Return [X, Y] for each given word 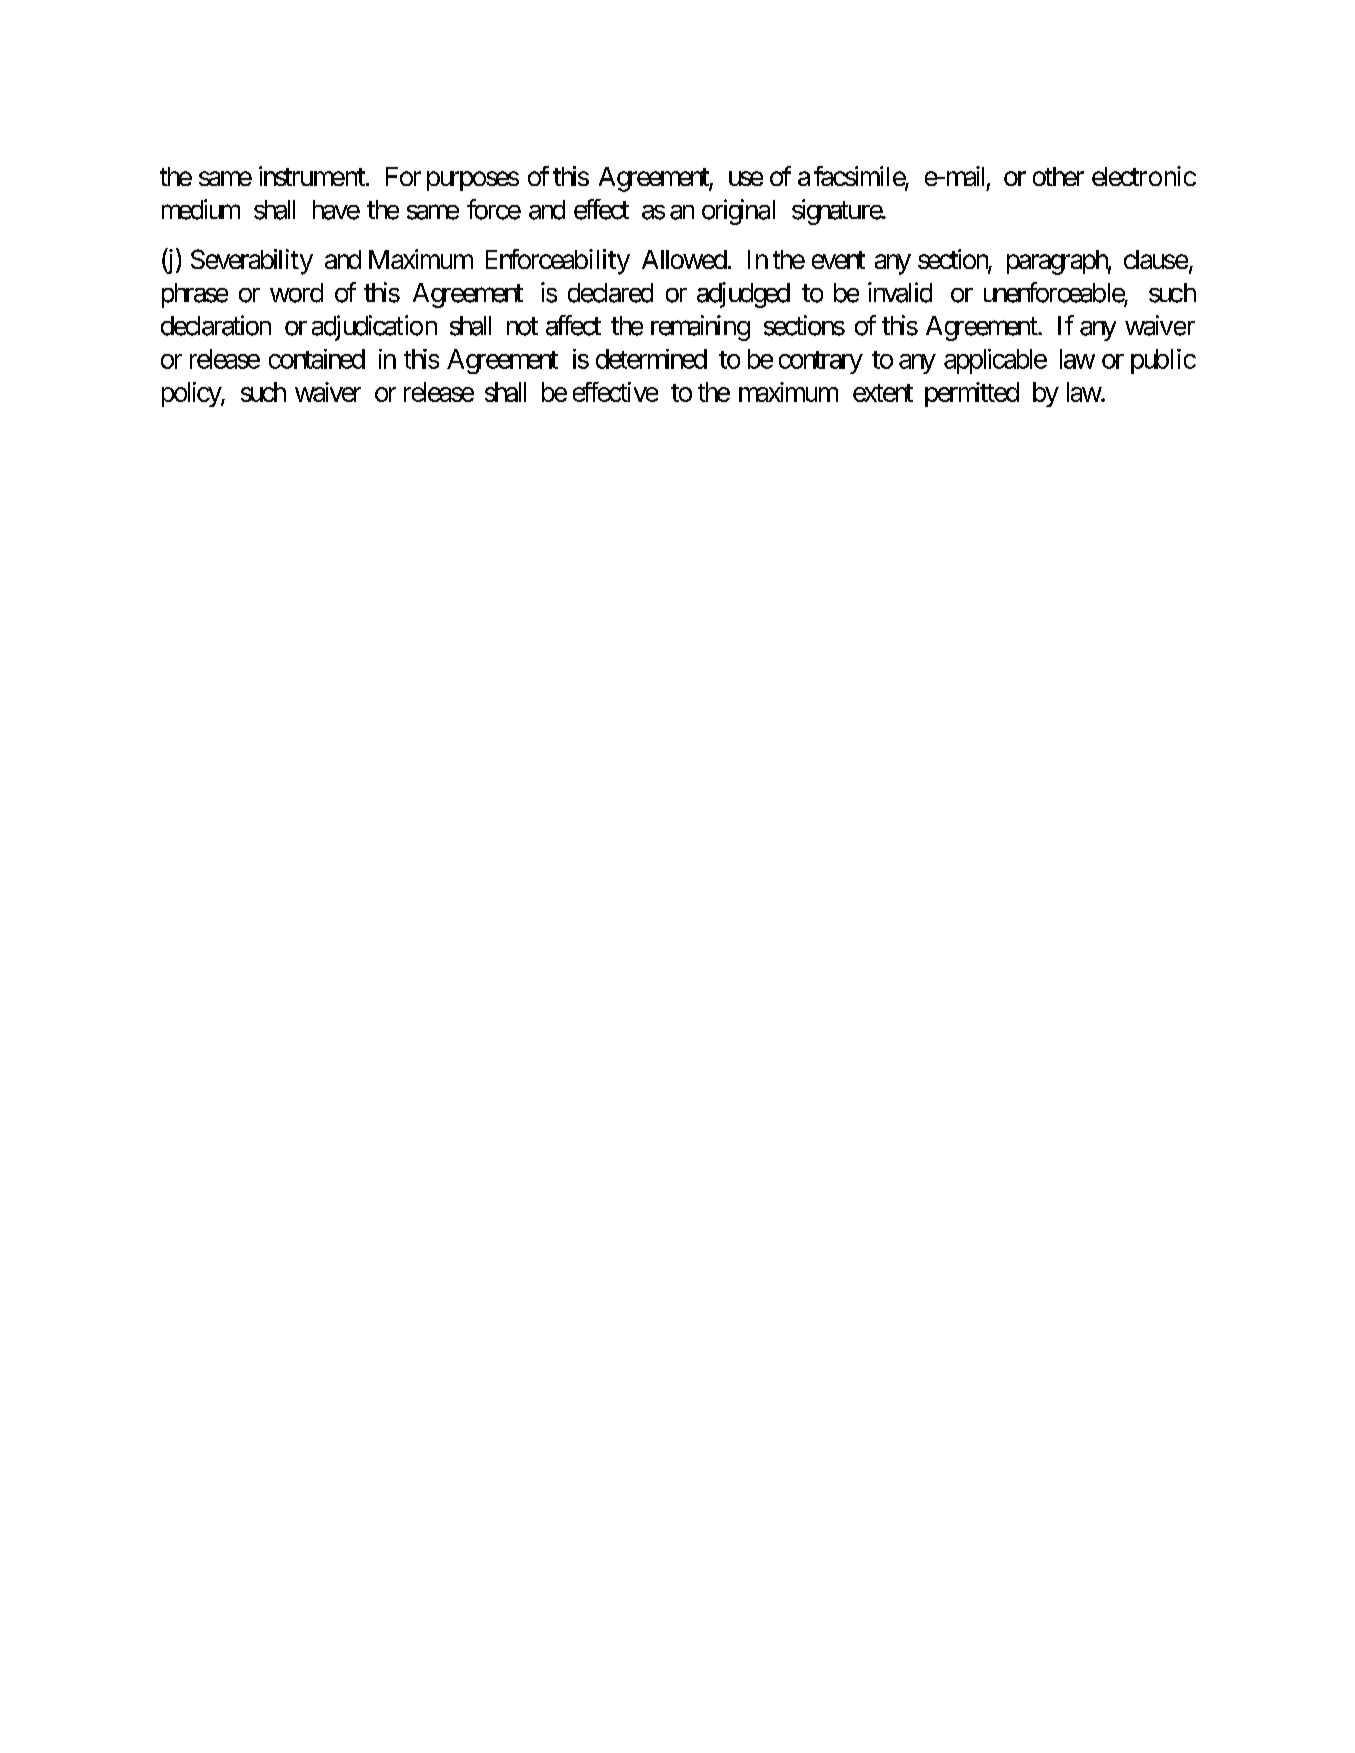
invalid [900, 292]
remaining [700, 328]
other [1058, 176]
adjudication [374, 328]
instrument [313, 176]
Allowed [684, 259]
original [738, 212]
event [838, 260]
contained [317, 359]
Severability [252, 262]
